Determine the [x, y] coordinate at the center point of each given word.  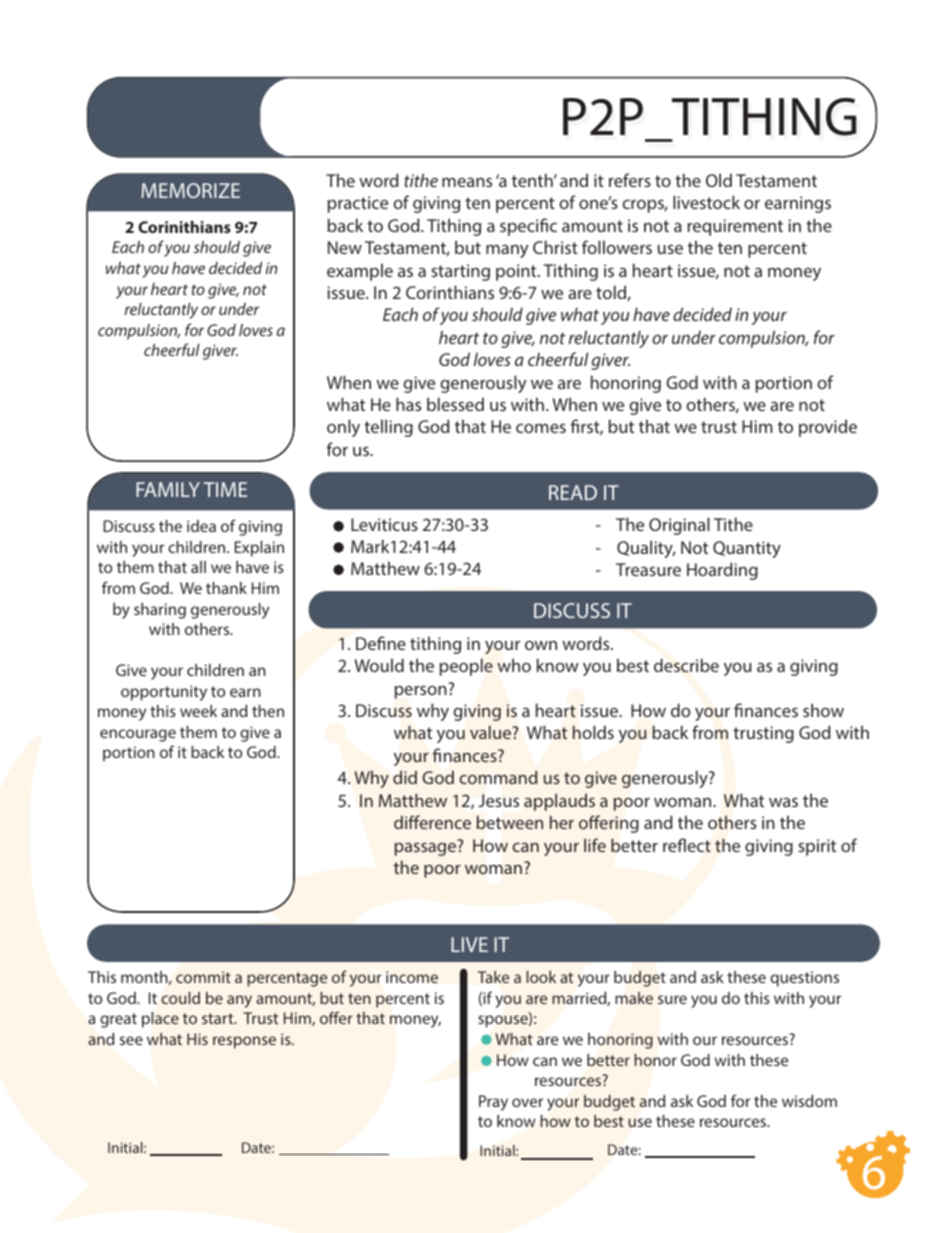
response [244, 1042]
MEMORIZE [190, 190]
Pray [493, 1103]
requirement [735, 227]
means [467, 182]
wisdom [809, 1101]
